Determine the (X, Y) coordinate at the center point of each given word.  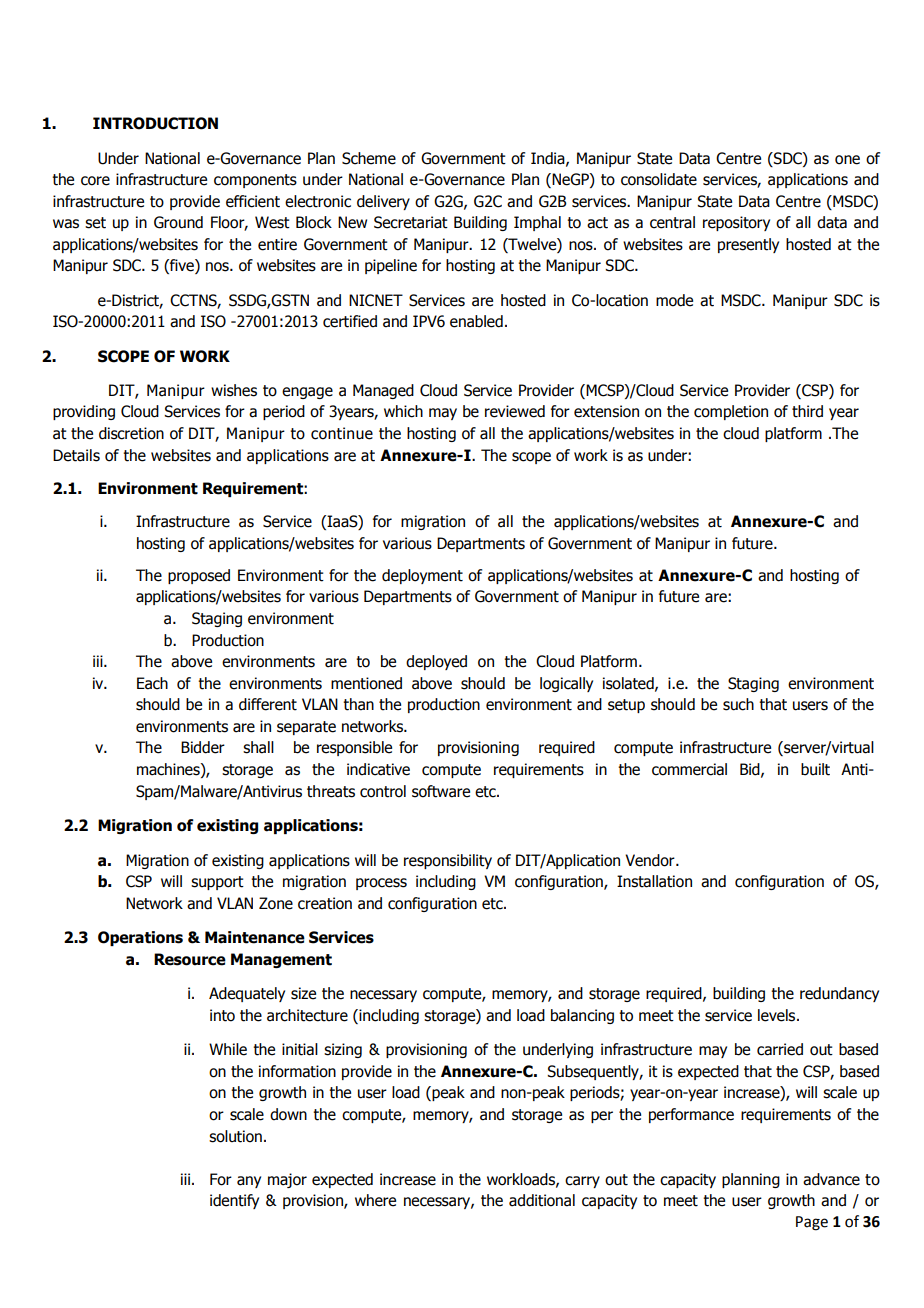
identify (234, 1201)
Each (152, 683)
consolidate (659, 179)
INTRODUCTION (155, 123)
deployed (436, 662)
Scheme (369, 158)
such (738, 704)
